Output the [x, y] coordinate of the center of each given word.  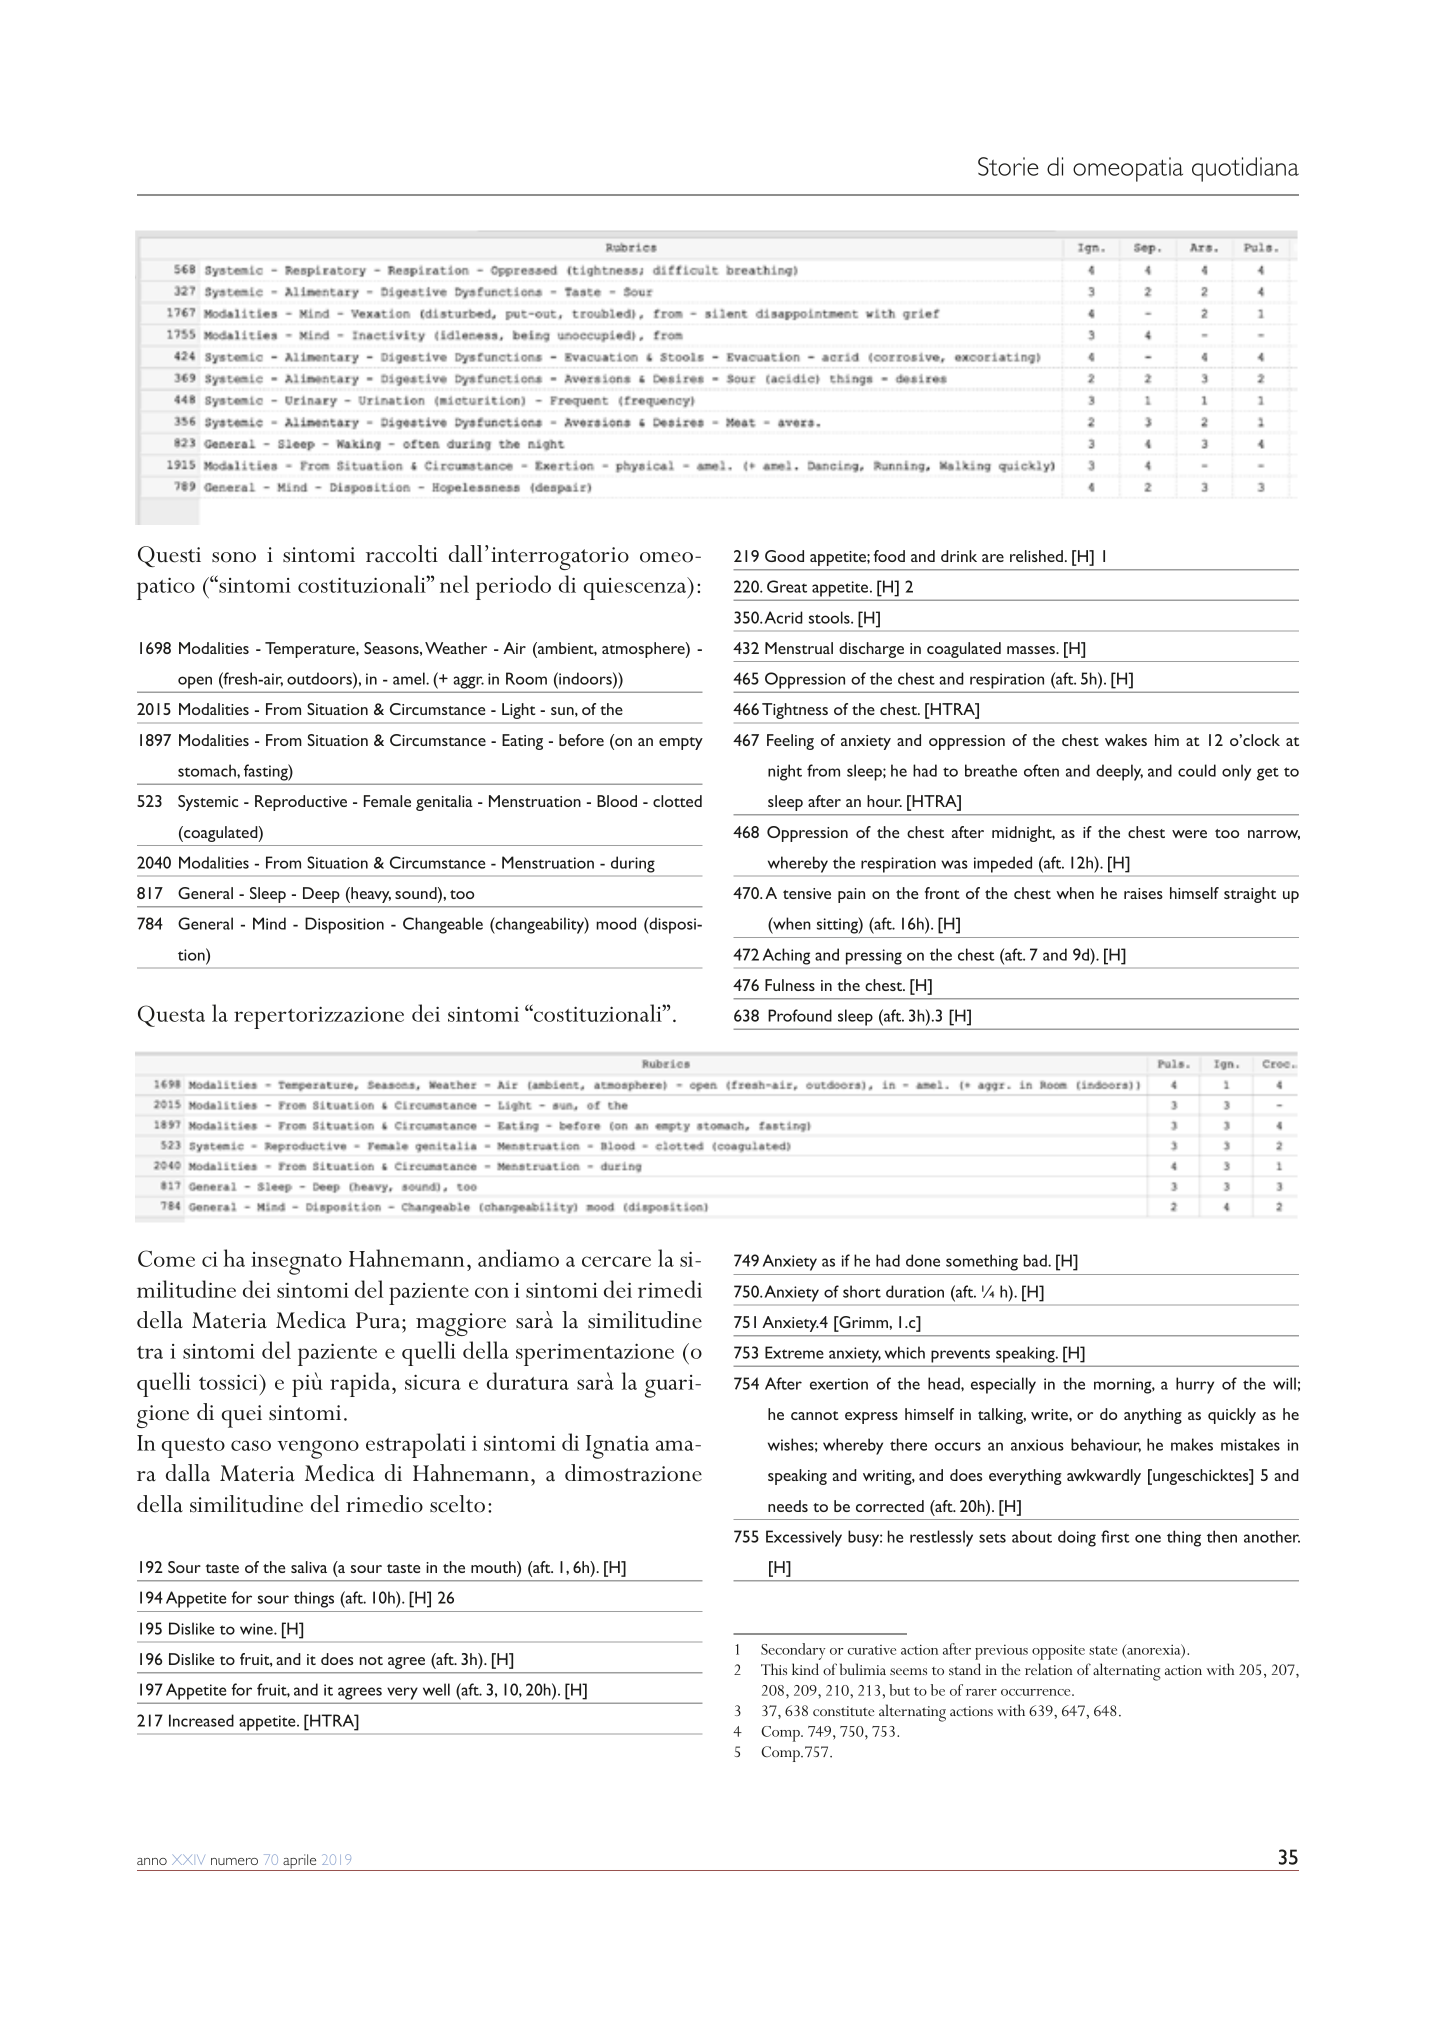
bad [1036, 1260]
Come [166, 1258]
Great [787, 586]
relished [1036, 556]
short [862, 1291]
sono [234, 557]
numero [234, 1861]
